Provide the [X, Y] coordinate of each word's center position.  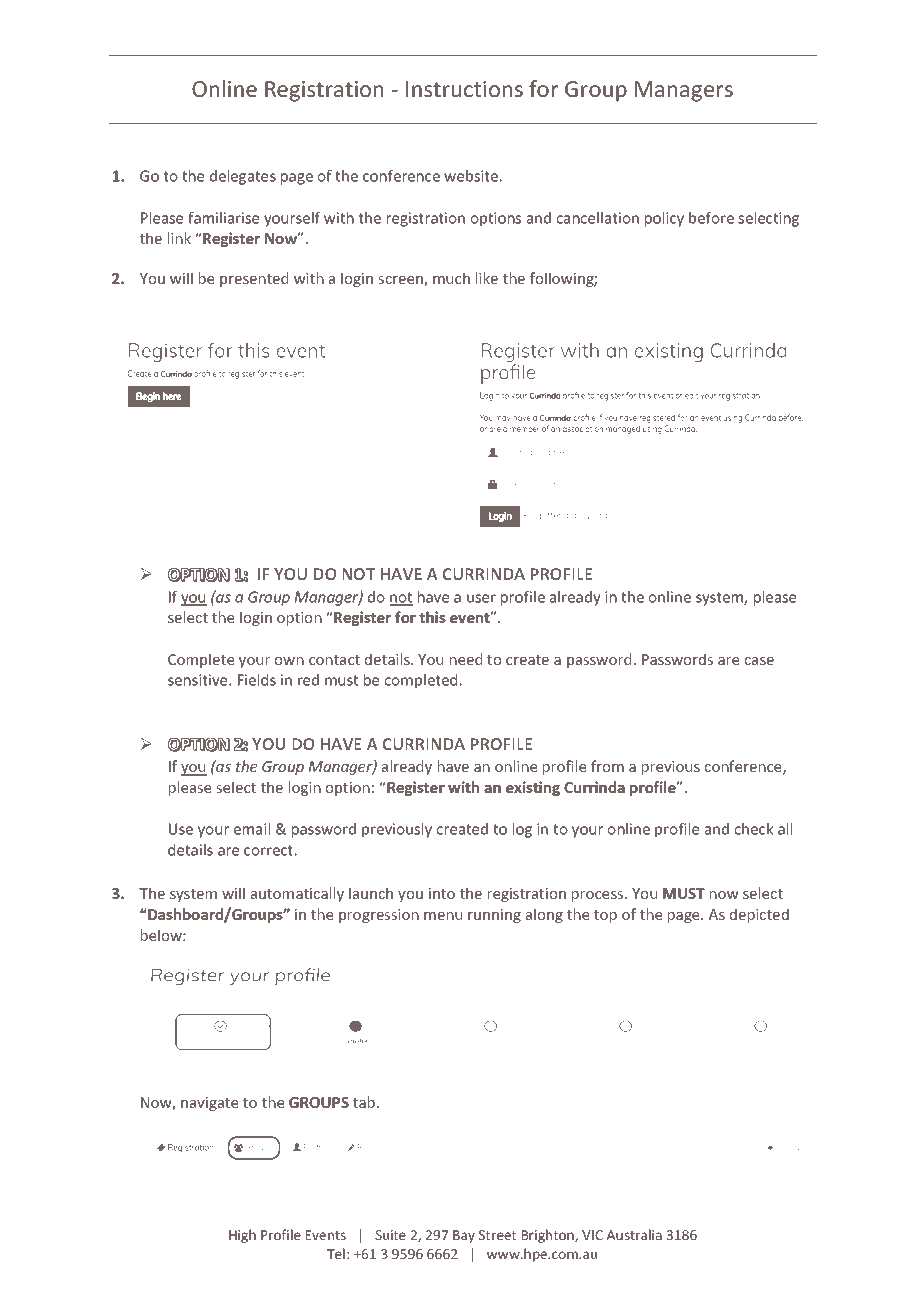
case [759, 661]
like [487, 278]
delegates [243, 177]
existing [533, 788]
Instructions [464, 89]
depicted [759, 915]
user [481, 598]
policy [664, 219]
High [242, 1236]
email [252, 829]
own [289, 661]
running [494, 916]
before [711, 218]
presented [254, 279]
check [754, 829]
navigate [209, 1104]
